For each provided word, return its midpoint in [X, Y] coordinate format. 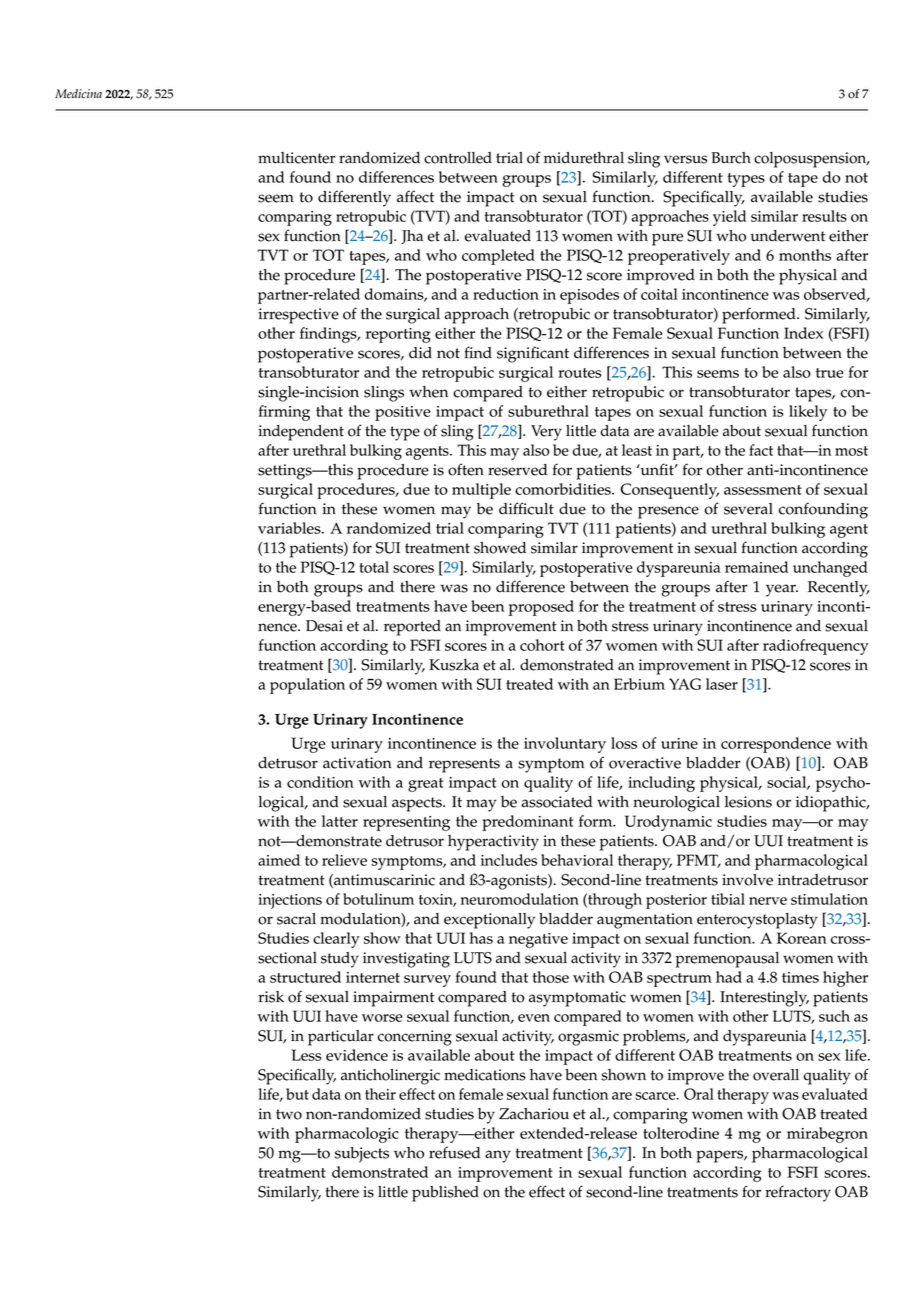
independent [301, 433]
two [289, 1114]
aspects [418, 804]
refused [454, 1152]
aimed [279, 860]
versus [685, 159]
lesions [748, 802]
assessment [763, 490]
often [466, 469]
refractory [798, 1193]
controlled [458, 158]
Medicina [78, 94]
